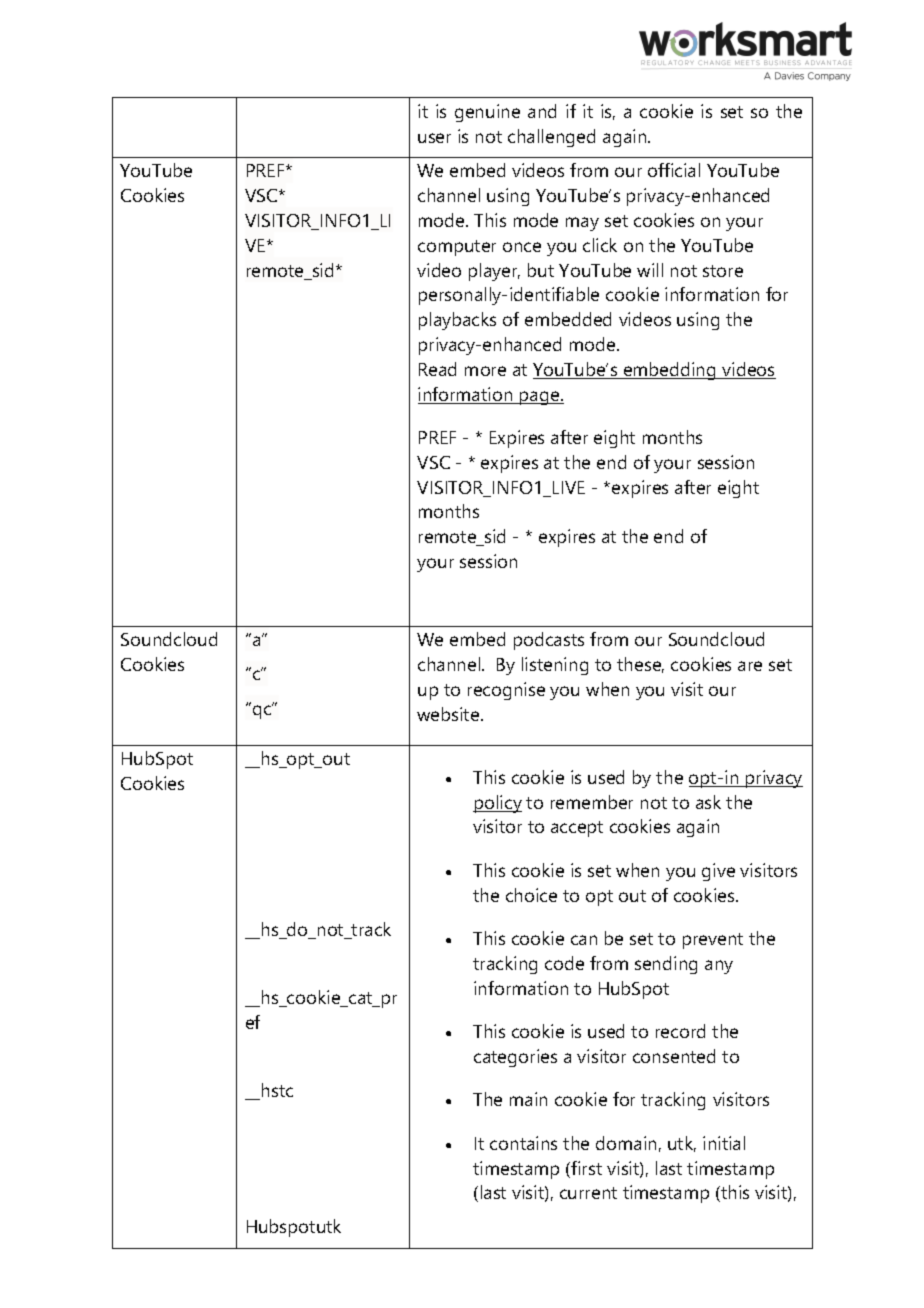  I want to click on contains, so click(523, 1143).
